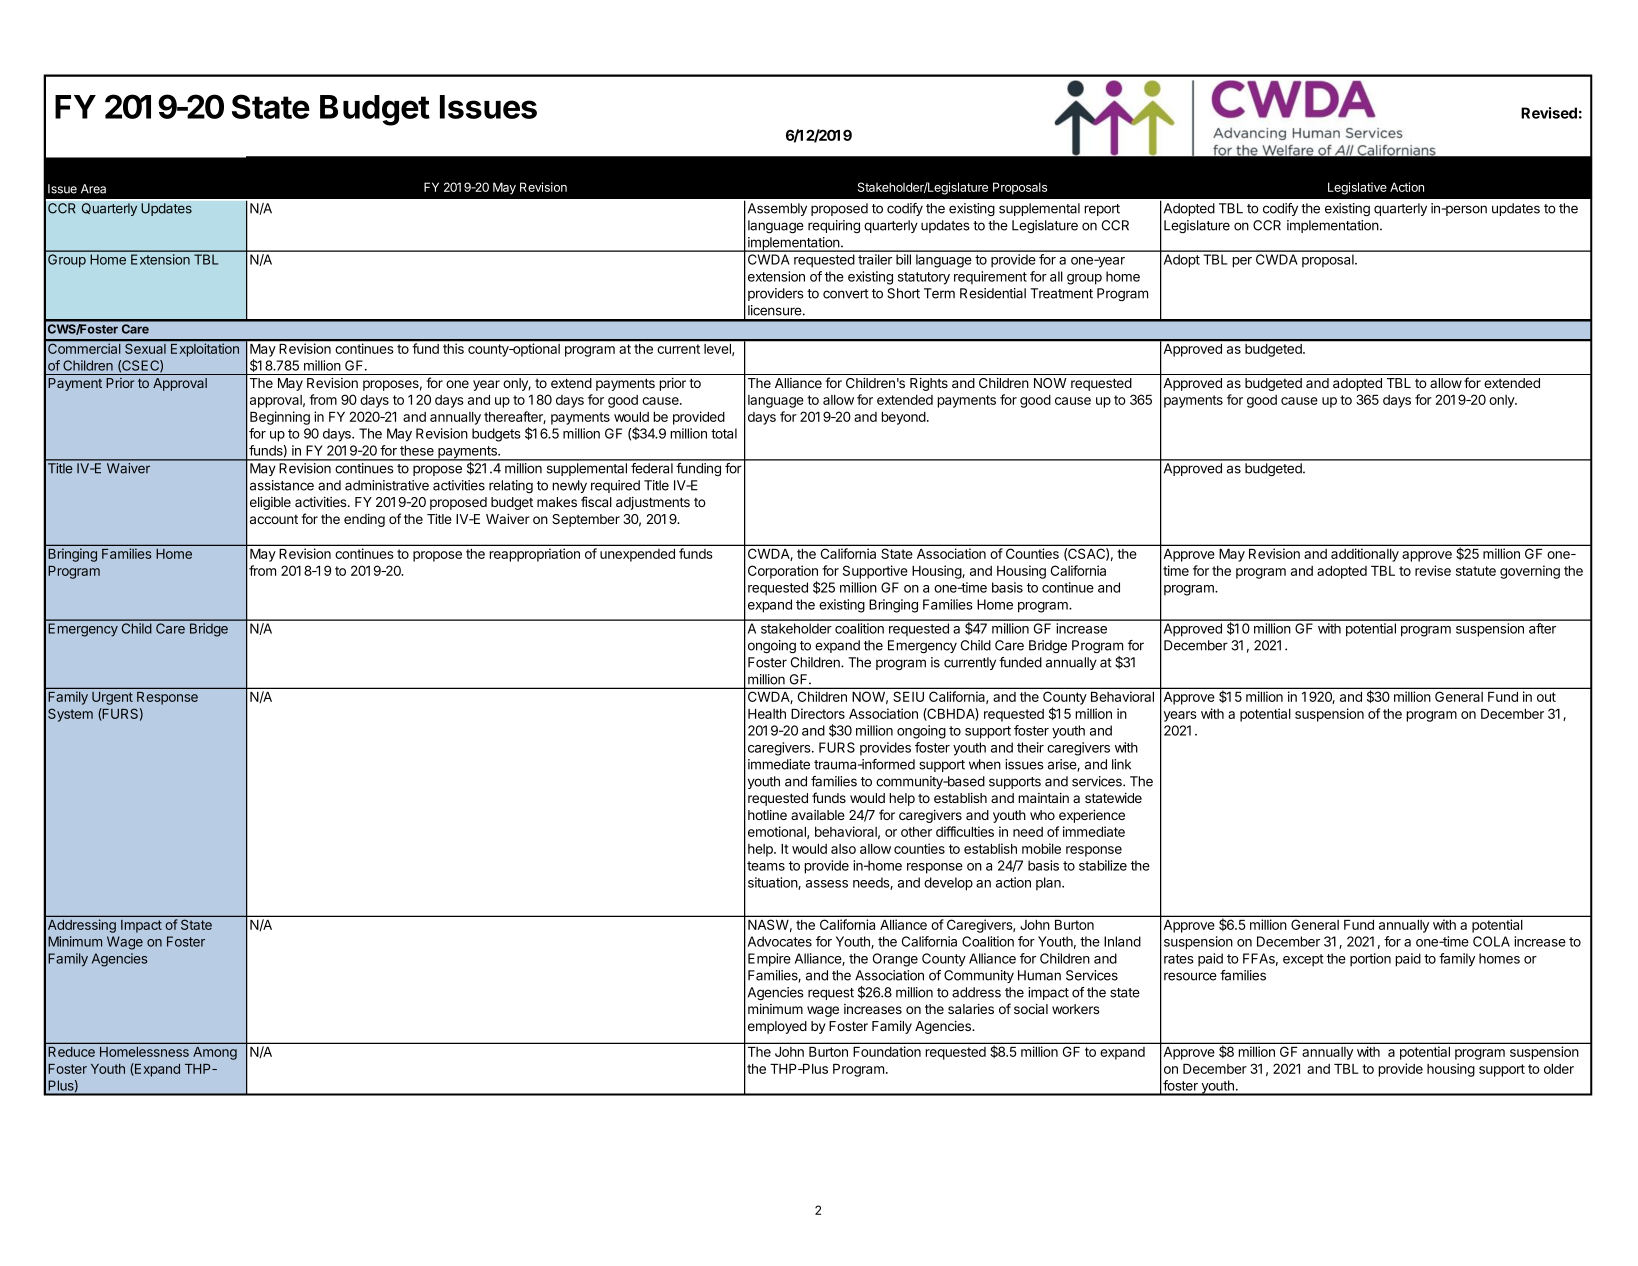 The height and width of the screenshot is (1266, 1638). Describe the element at coordinates (887, 1051) in the screenshot. I see `Foundation` at that location.
